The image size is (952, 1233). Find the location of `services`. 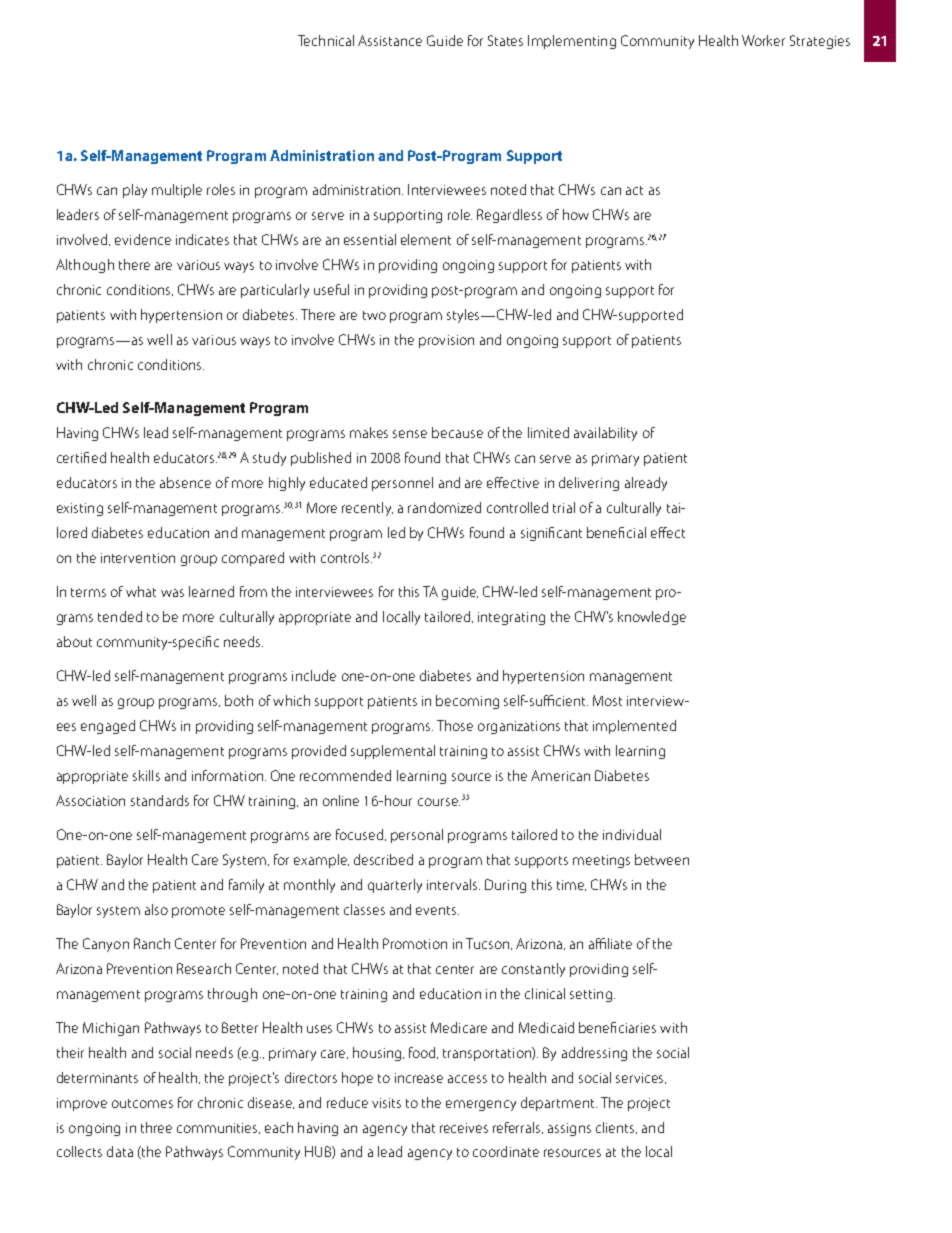

services is located at coordinates (641, 1078).
